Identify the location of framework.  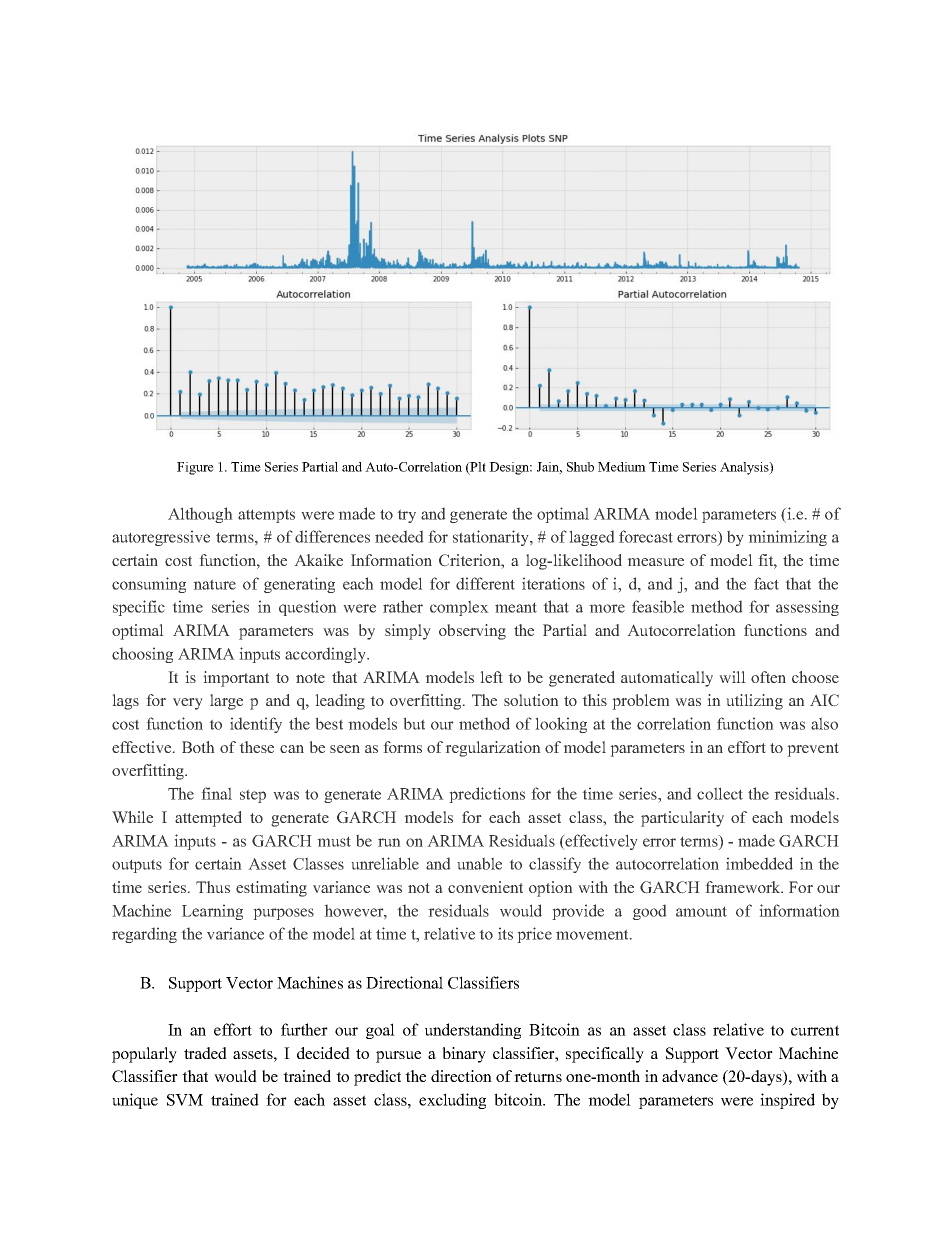
(744, 887).
